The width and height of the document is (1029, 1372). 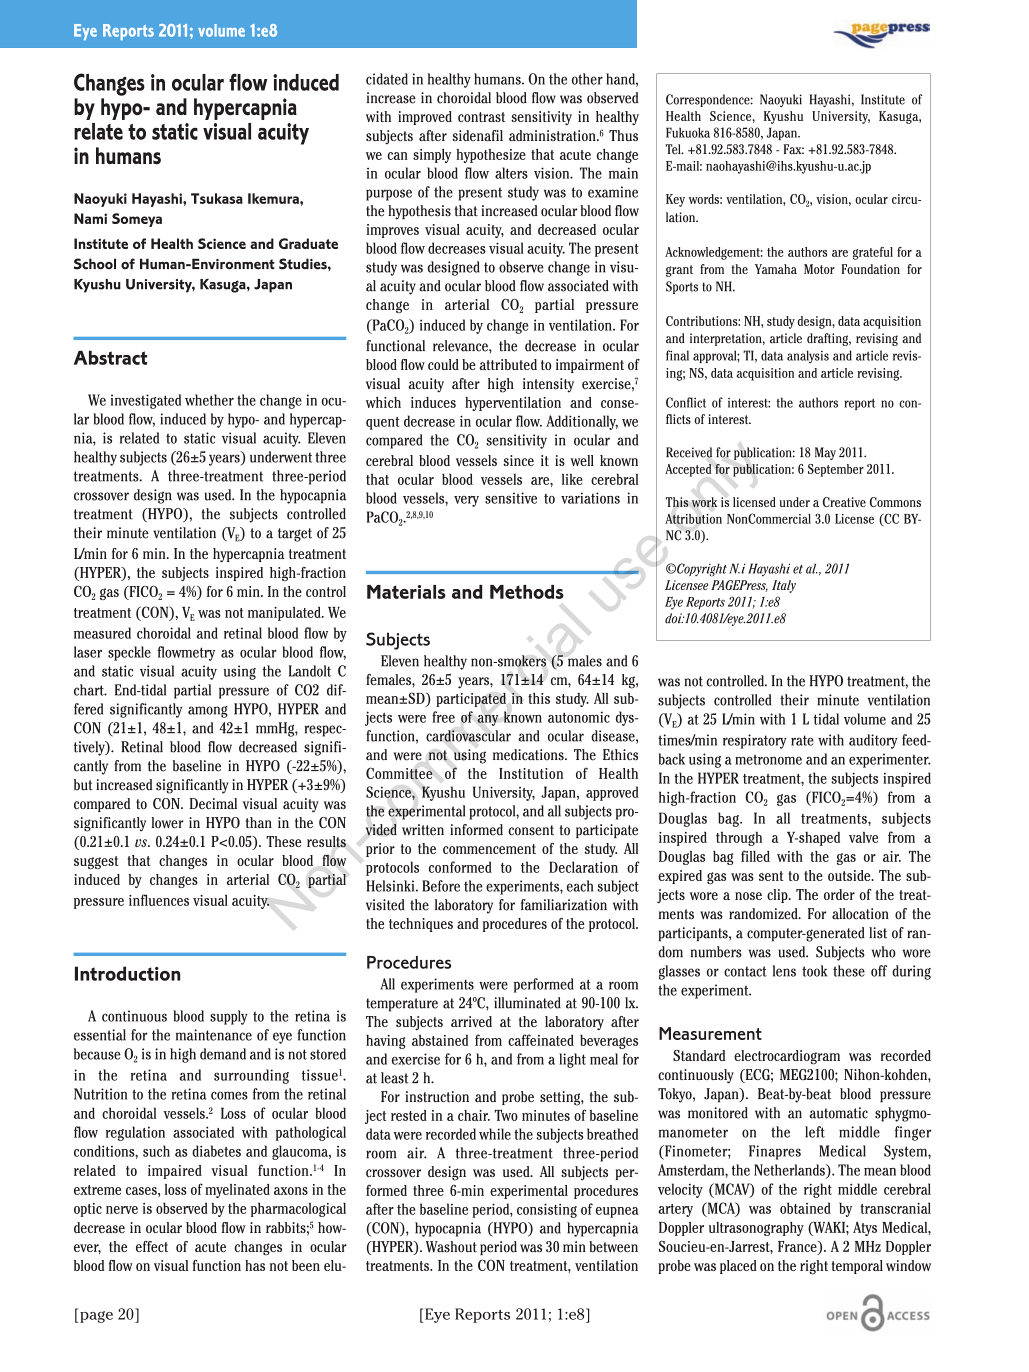 I want to click on Tsukasa, so click(x=217, y=198).
